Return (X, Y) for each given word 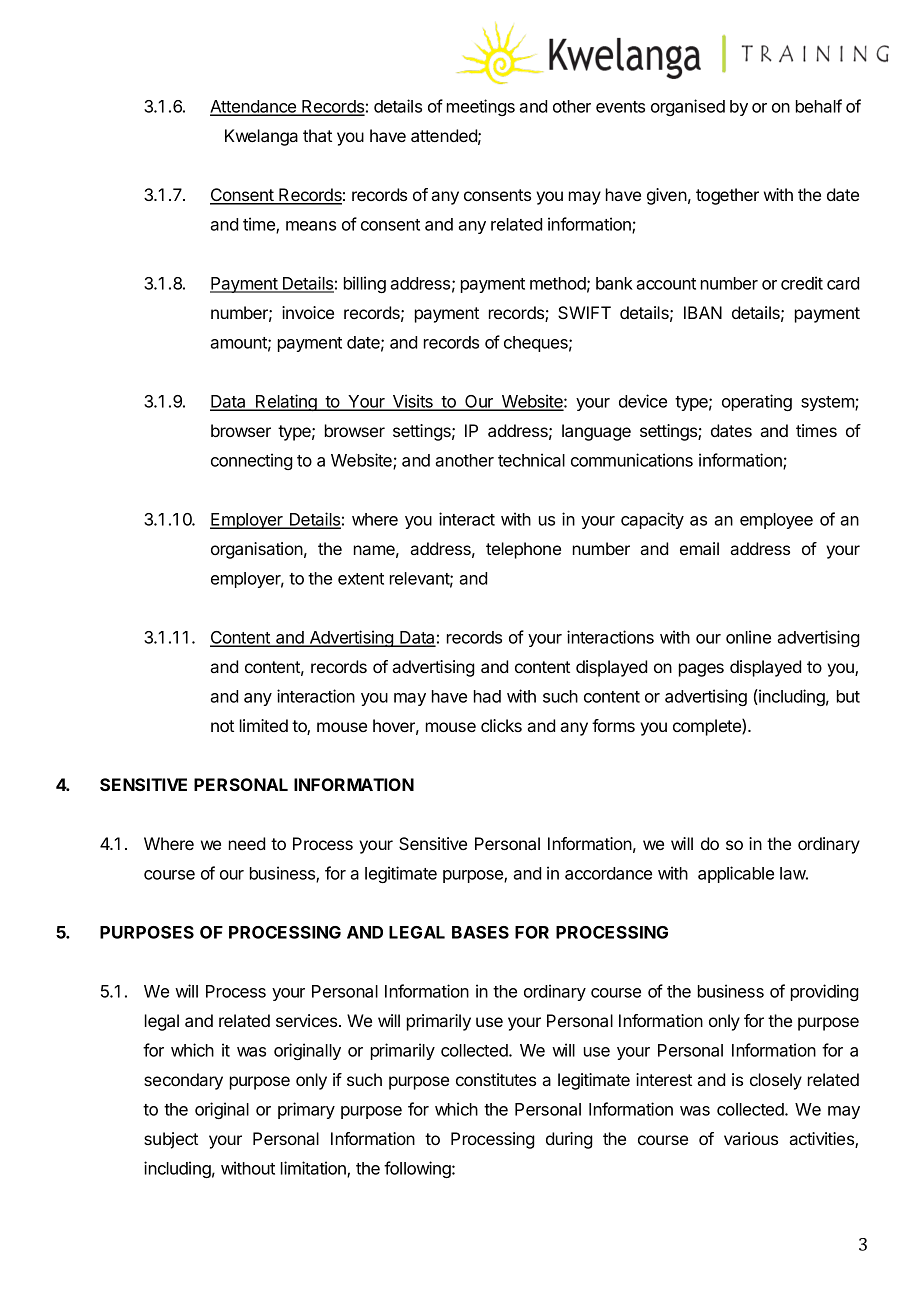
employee (776, 521)
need (247, 843)
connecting (252, 461)
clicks (501, 725)
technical (531, 460)
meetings (481, 107)
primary (306, 1110)
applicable (736, 874)
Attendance (254, 107)
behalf (819, 106)
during (569, 1140)
